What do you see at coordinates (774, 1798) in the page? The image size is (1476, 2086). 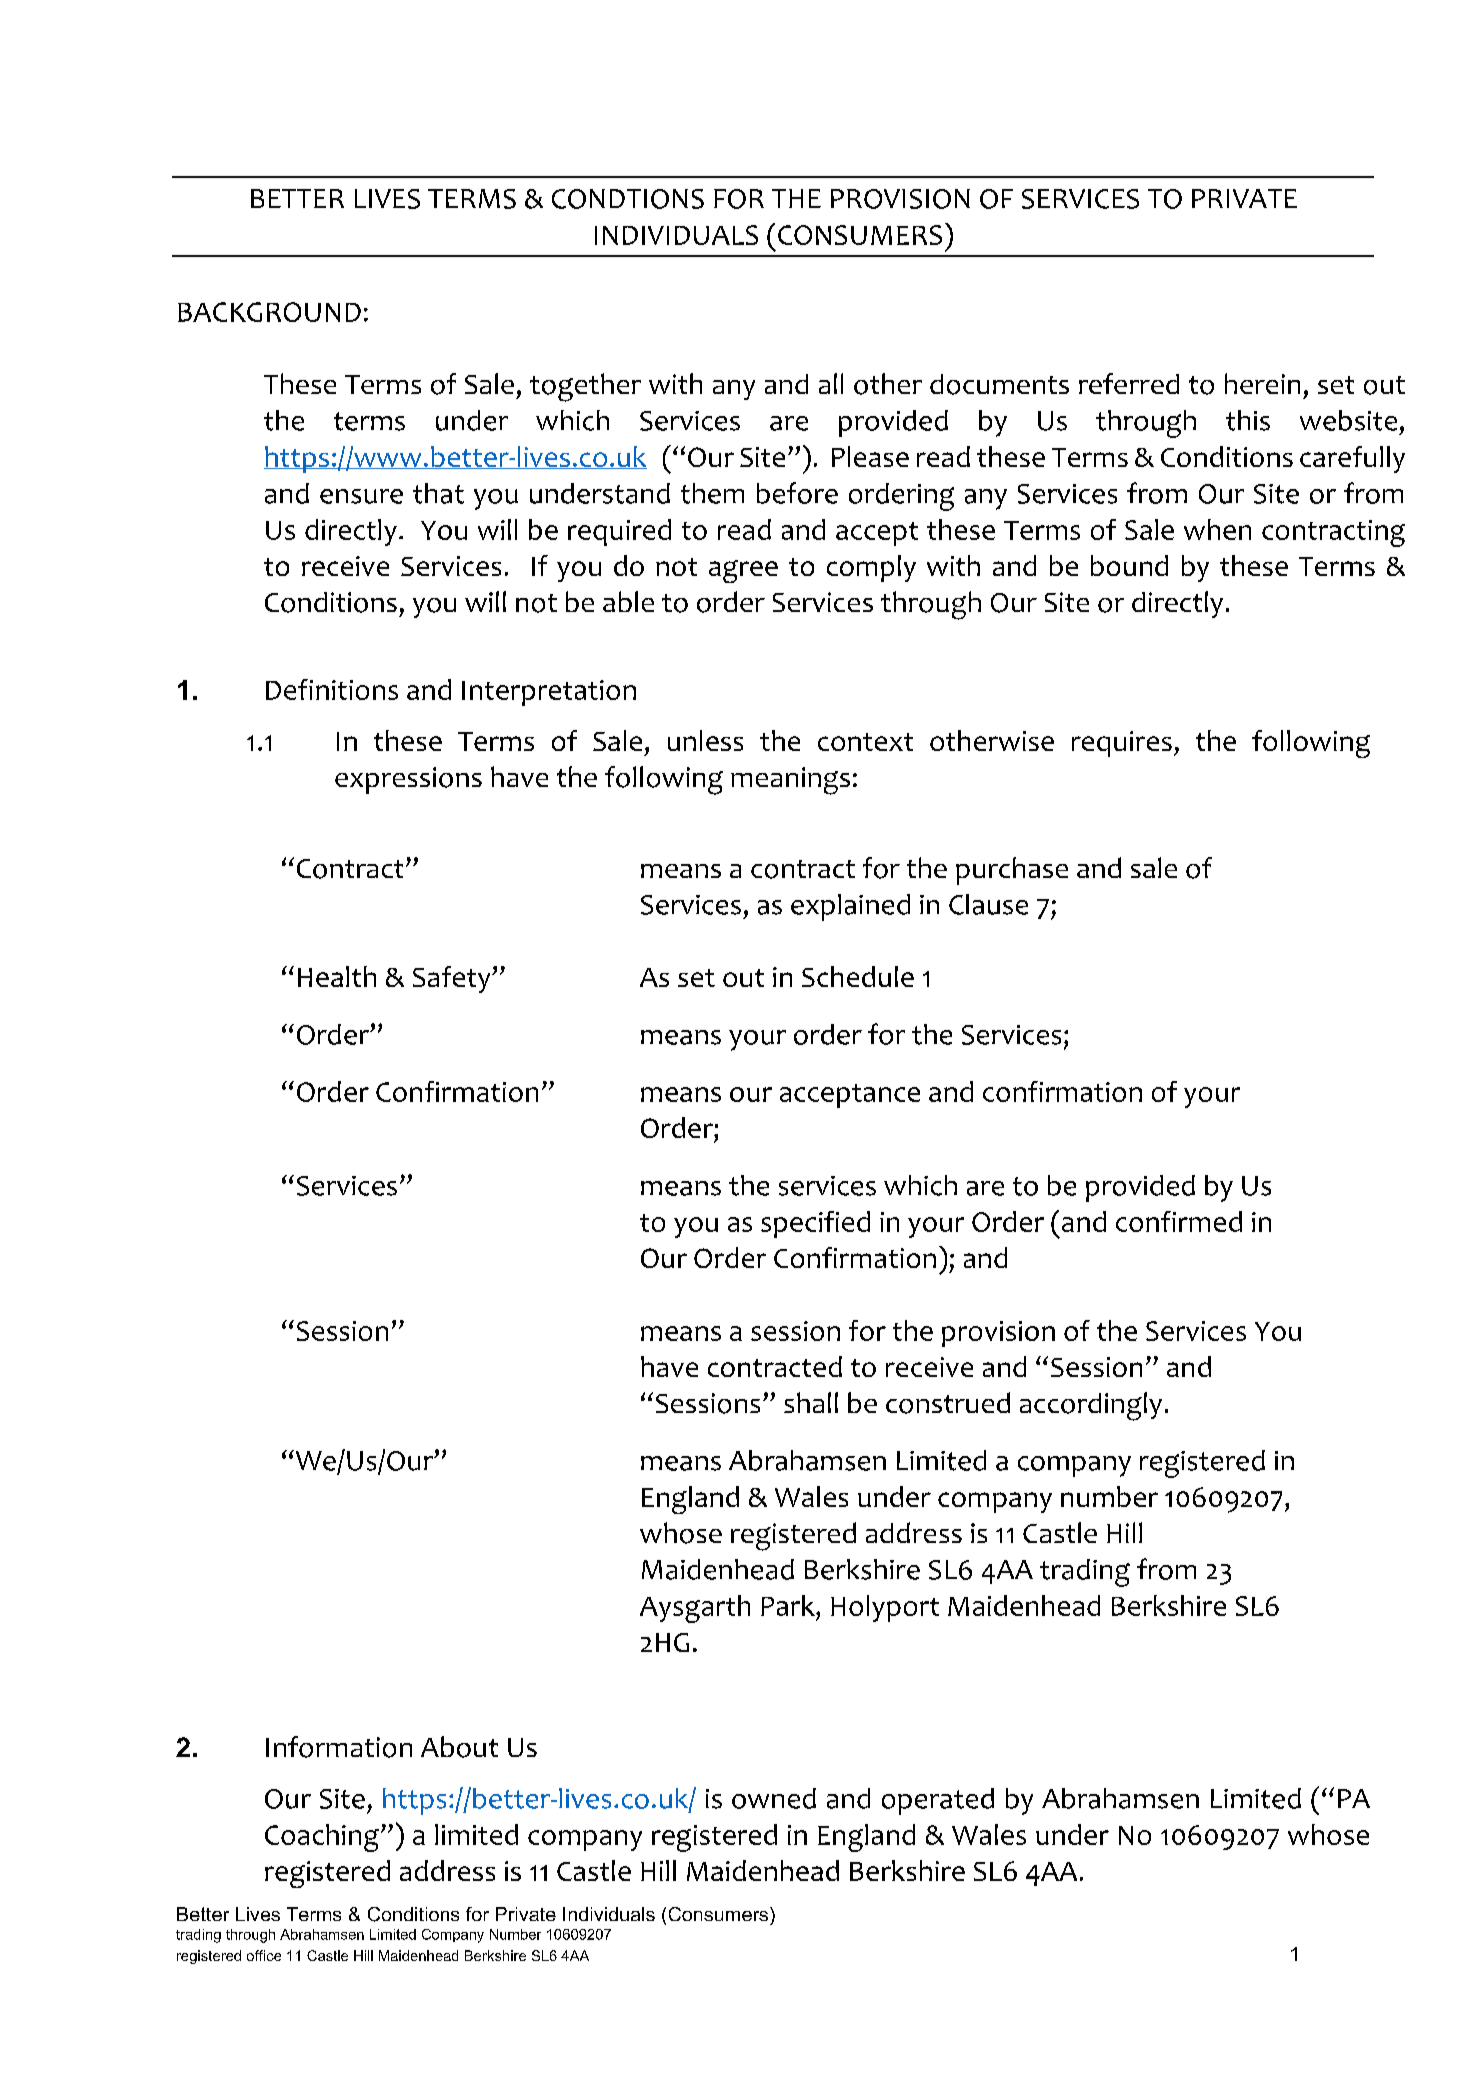 I see `owned` at bounding box center [774, 1798].
